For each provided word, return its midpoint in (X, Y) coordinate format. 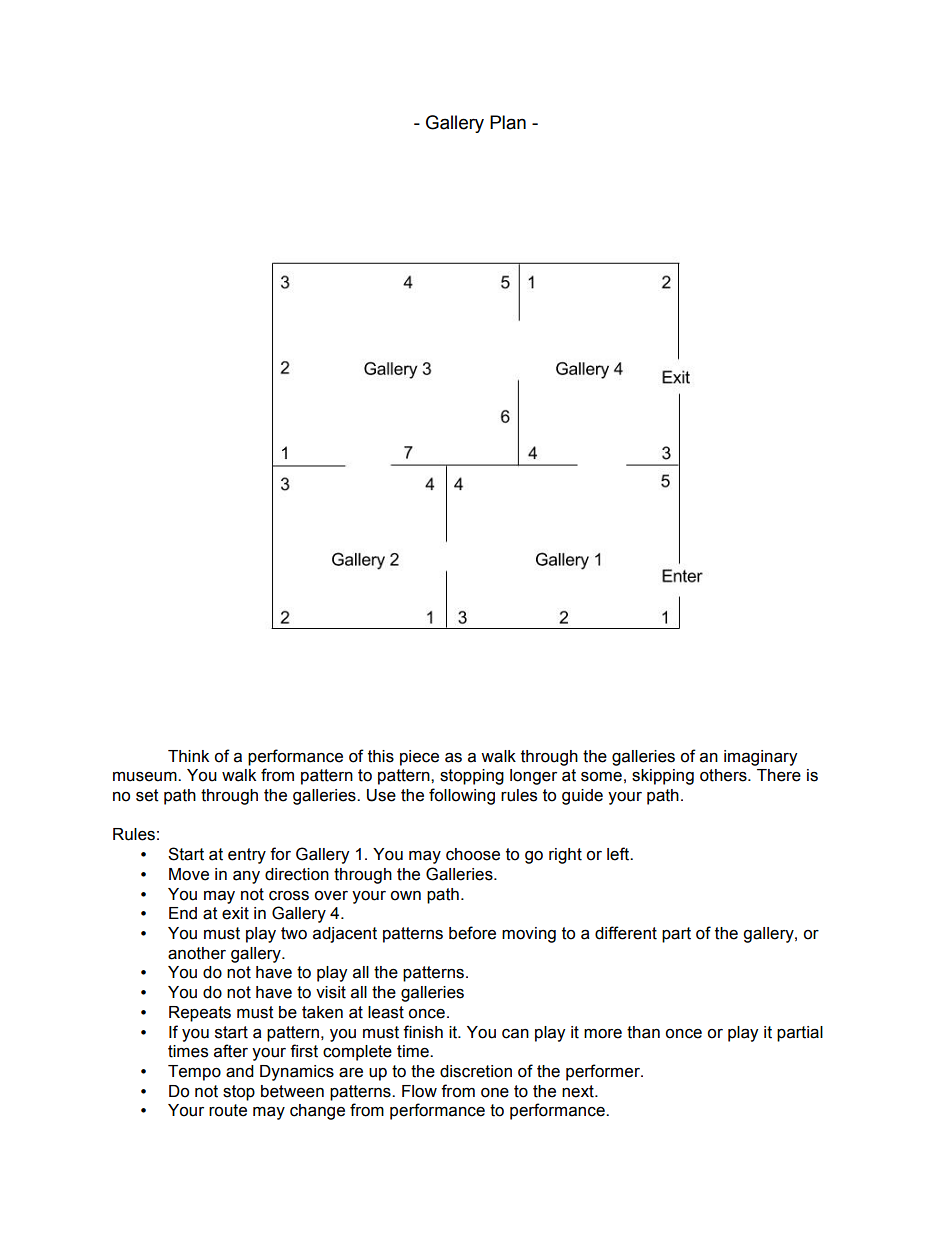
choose (473, 854)
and (240, 1071)
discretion (476, 1071)
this (381, 756)
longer (533, 777)
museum (146, 777)
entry (247, 856)
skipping (663, 777)
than (643, 1032)
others (724, 775)
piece (419, 758)
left (619, 854)
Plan (508, 122)
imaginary (760, 758)
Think (188, 756)
